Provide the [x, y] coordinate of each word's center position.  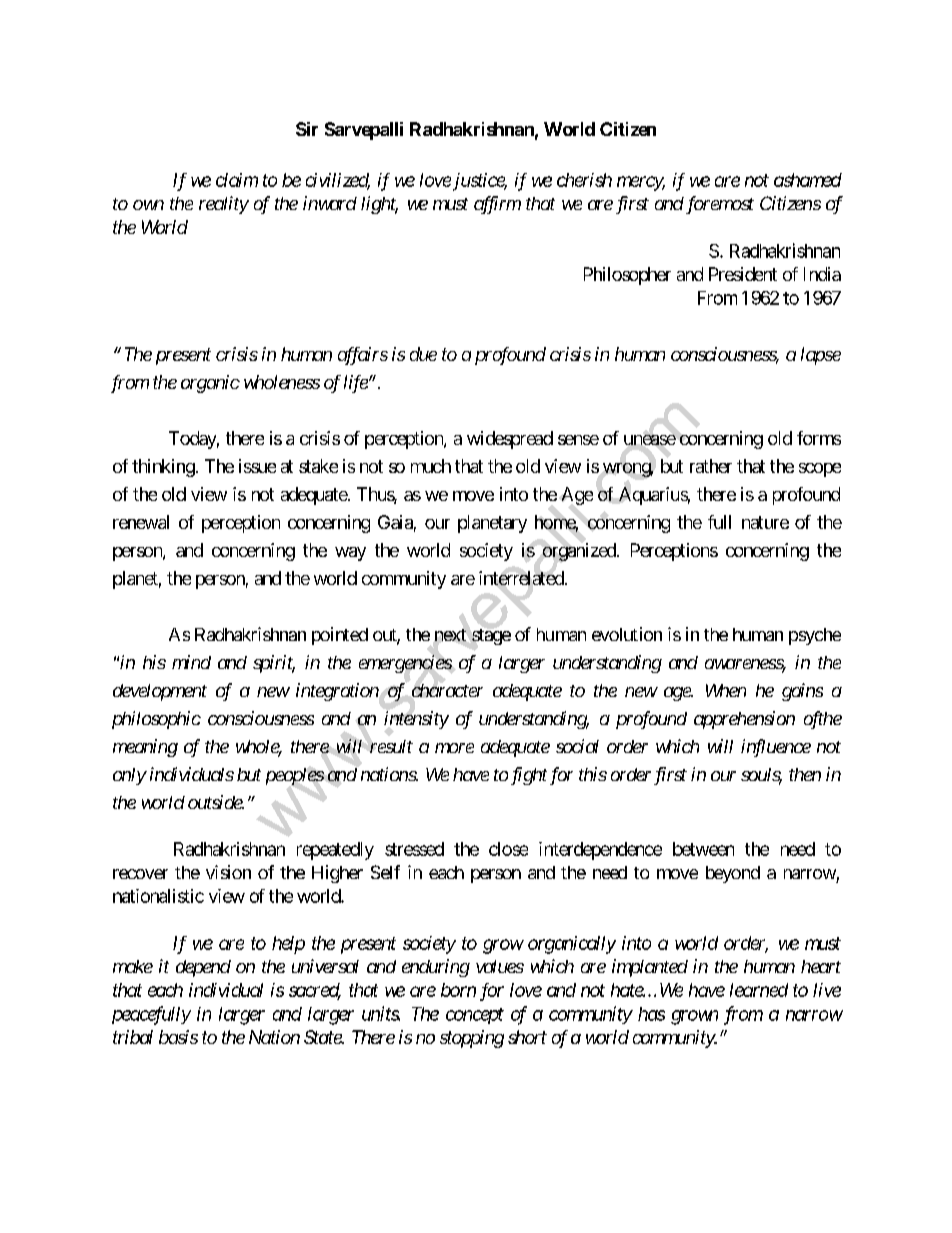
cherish [584, 180]
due [423, 354]
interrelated [521, 578]
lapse [821, 356]
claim [237, 180]
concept [475, 1016]
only [129, 776]
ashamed [808, 180]
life [356, 384]
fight [529, 776]
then [805, 774]
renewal [141, 522]
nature [765, 522]
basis [178, 1037]
